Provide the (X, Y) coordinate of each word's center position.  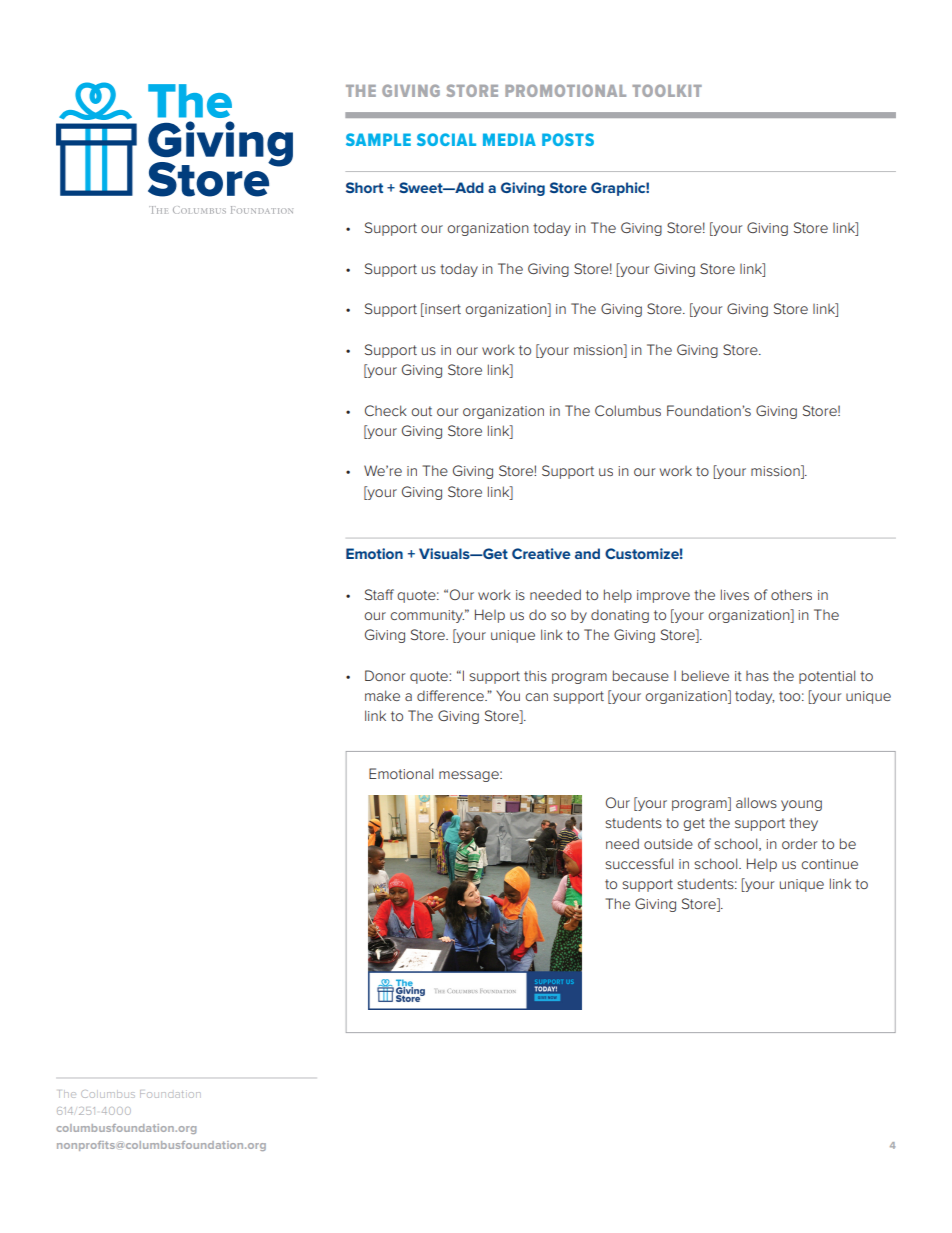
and (587, 553)
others (791, 594)
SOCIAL (446, 139)
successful (639, 863)
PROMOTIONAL (565, 90)
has (757, 676)
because (641, 675)
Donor (385, 675)
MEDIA (509, 139)
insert (442, 310)
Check (386, 410)
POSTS (568, 139)
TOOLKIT (667, 90)
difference (451, 695)
